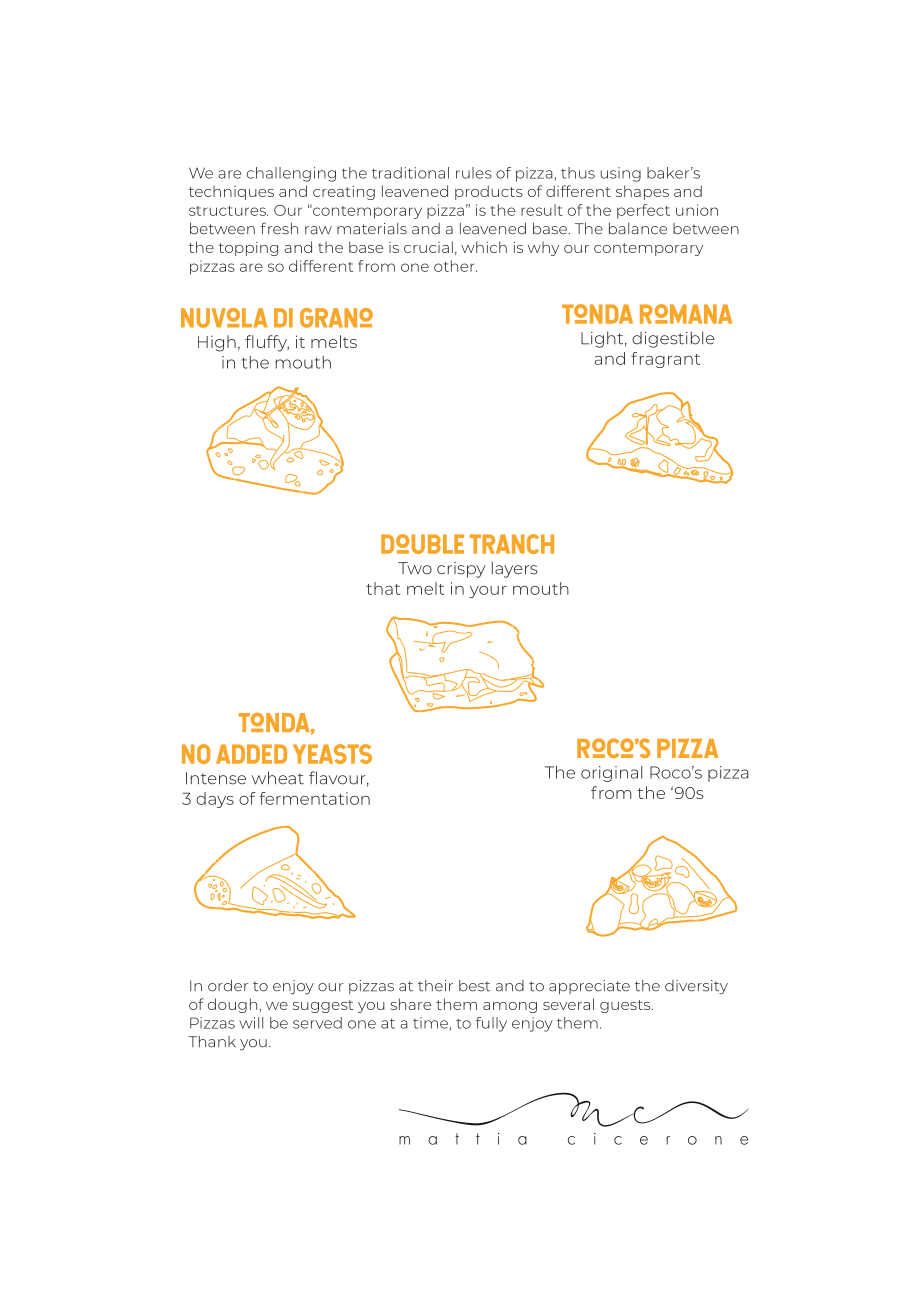 The image size is (924, 1308). What do you see at coordinates (611, 774) in the screenshot?
I see `original` at bounding box center [611, 774].
